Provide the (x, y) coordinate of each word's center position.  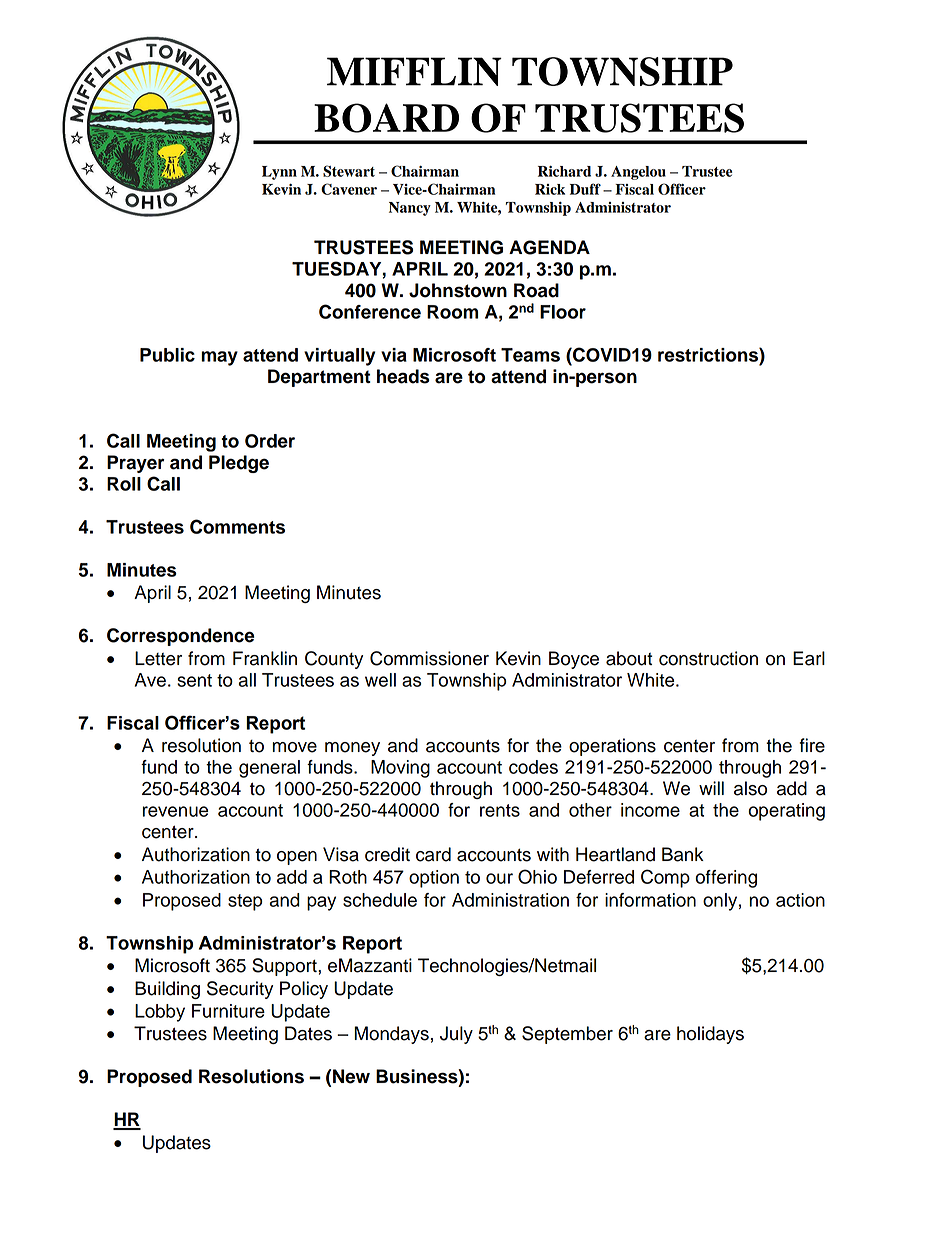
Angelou (638, 173)
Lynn (279, 173)
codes (533, 767)
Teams (530, 355)
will (711, 788)
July (456, 1035)
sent (194, 680)
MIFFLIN (414, 71)
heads (403, 376)
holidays (710, 1035)
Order (270, 441)
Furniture (228, 1011)
